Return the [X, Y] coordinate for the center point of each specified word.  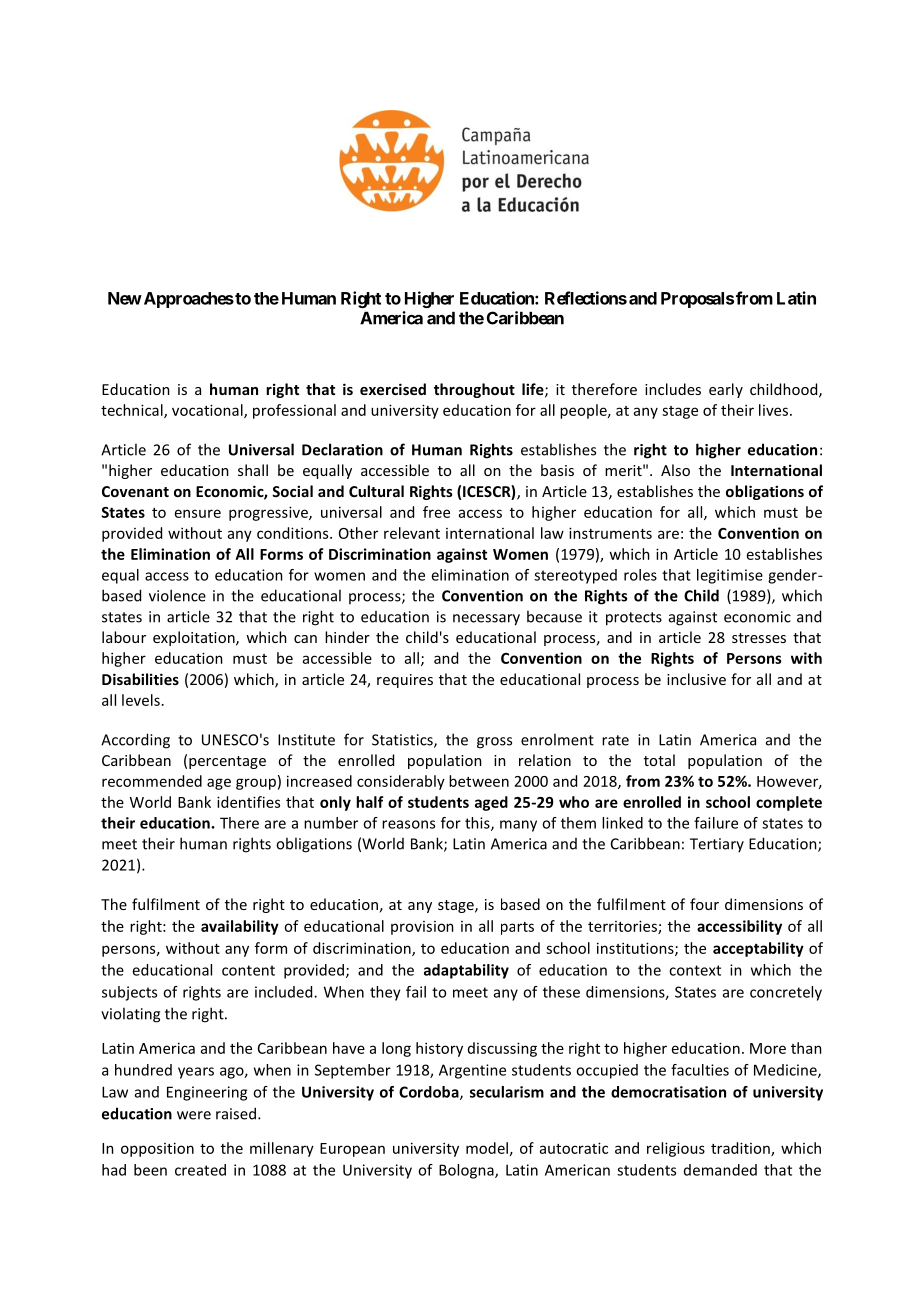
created [200, 1170]
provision [422, 928]
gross [494, 743]
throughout [474, 390]
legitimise [730, 576]
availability [240, 927]
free [436, 512]
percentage [227, 762]
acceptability [758, 949]
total [659, 760]
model [487, 1148]
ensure [198, 513]
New [125, 298]
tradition [741, 1149]
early [726, 390]
